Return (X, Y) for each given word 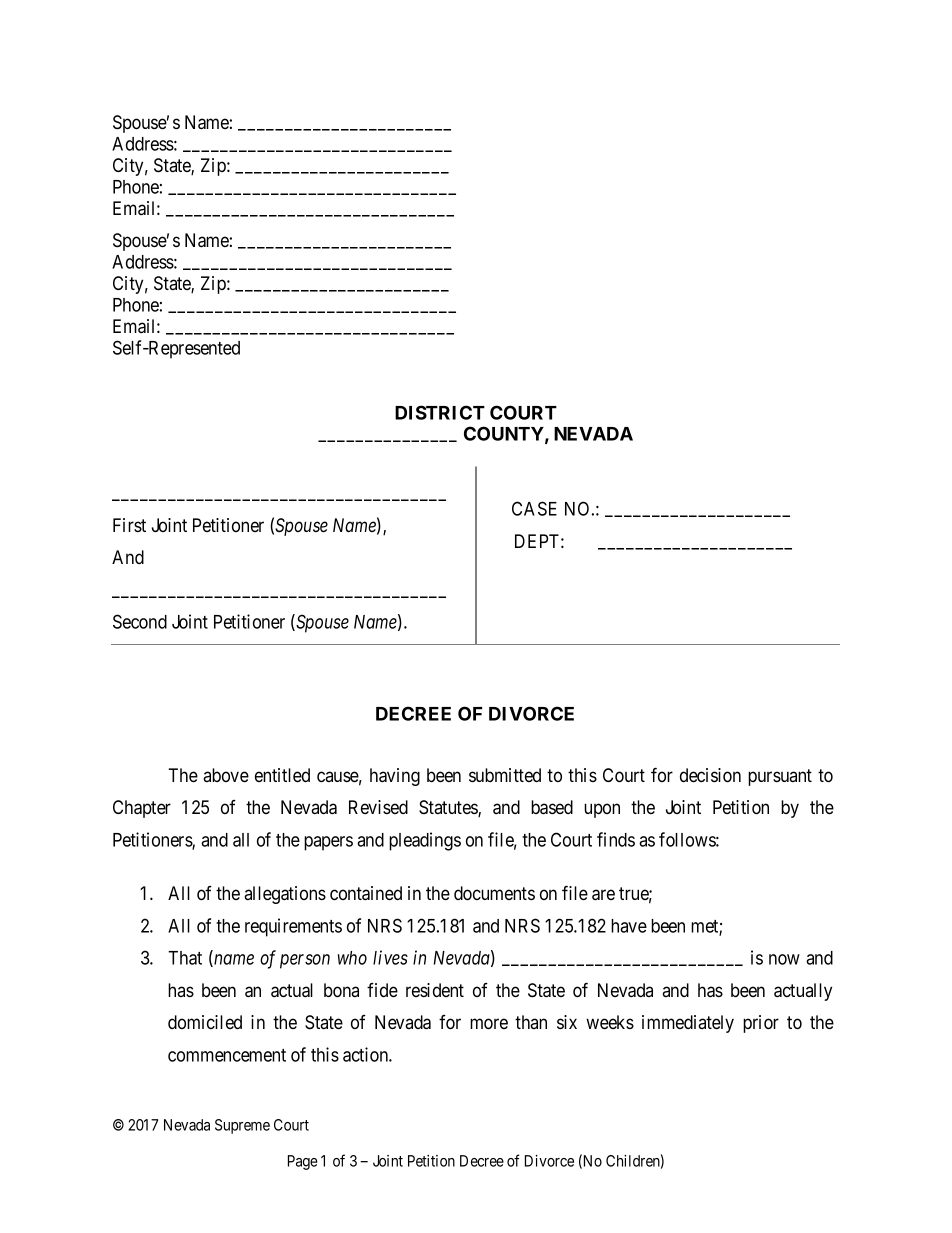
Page (303, 1162)
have (629, 926)
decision (710, 775)
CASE (534, 508)
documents (494, 893)
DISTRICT (440, 412)
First (129, 525)
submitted (505, 775)
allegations (285, 895)
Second (140, 621)
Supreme (242, 1126)
